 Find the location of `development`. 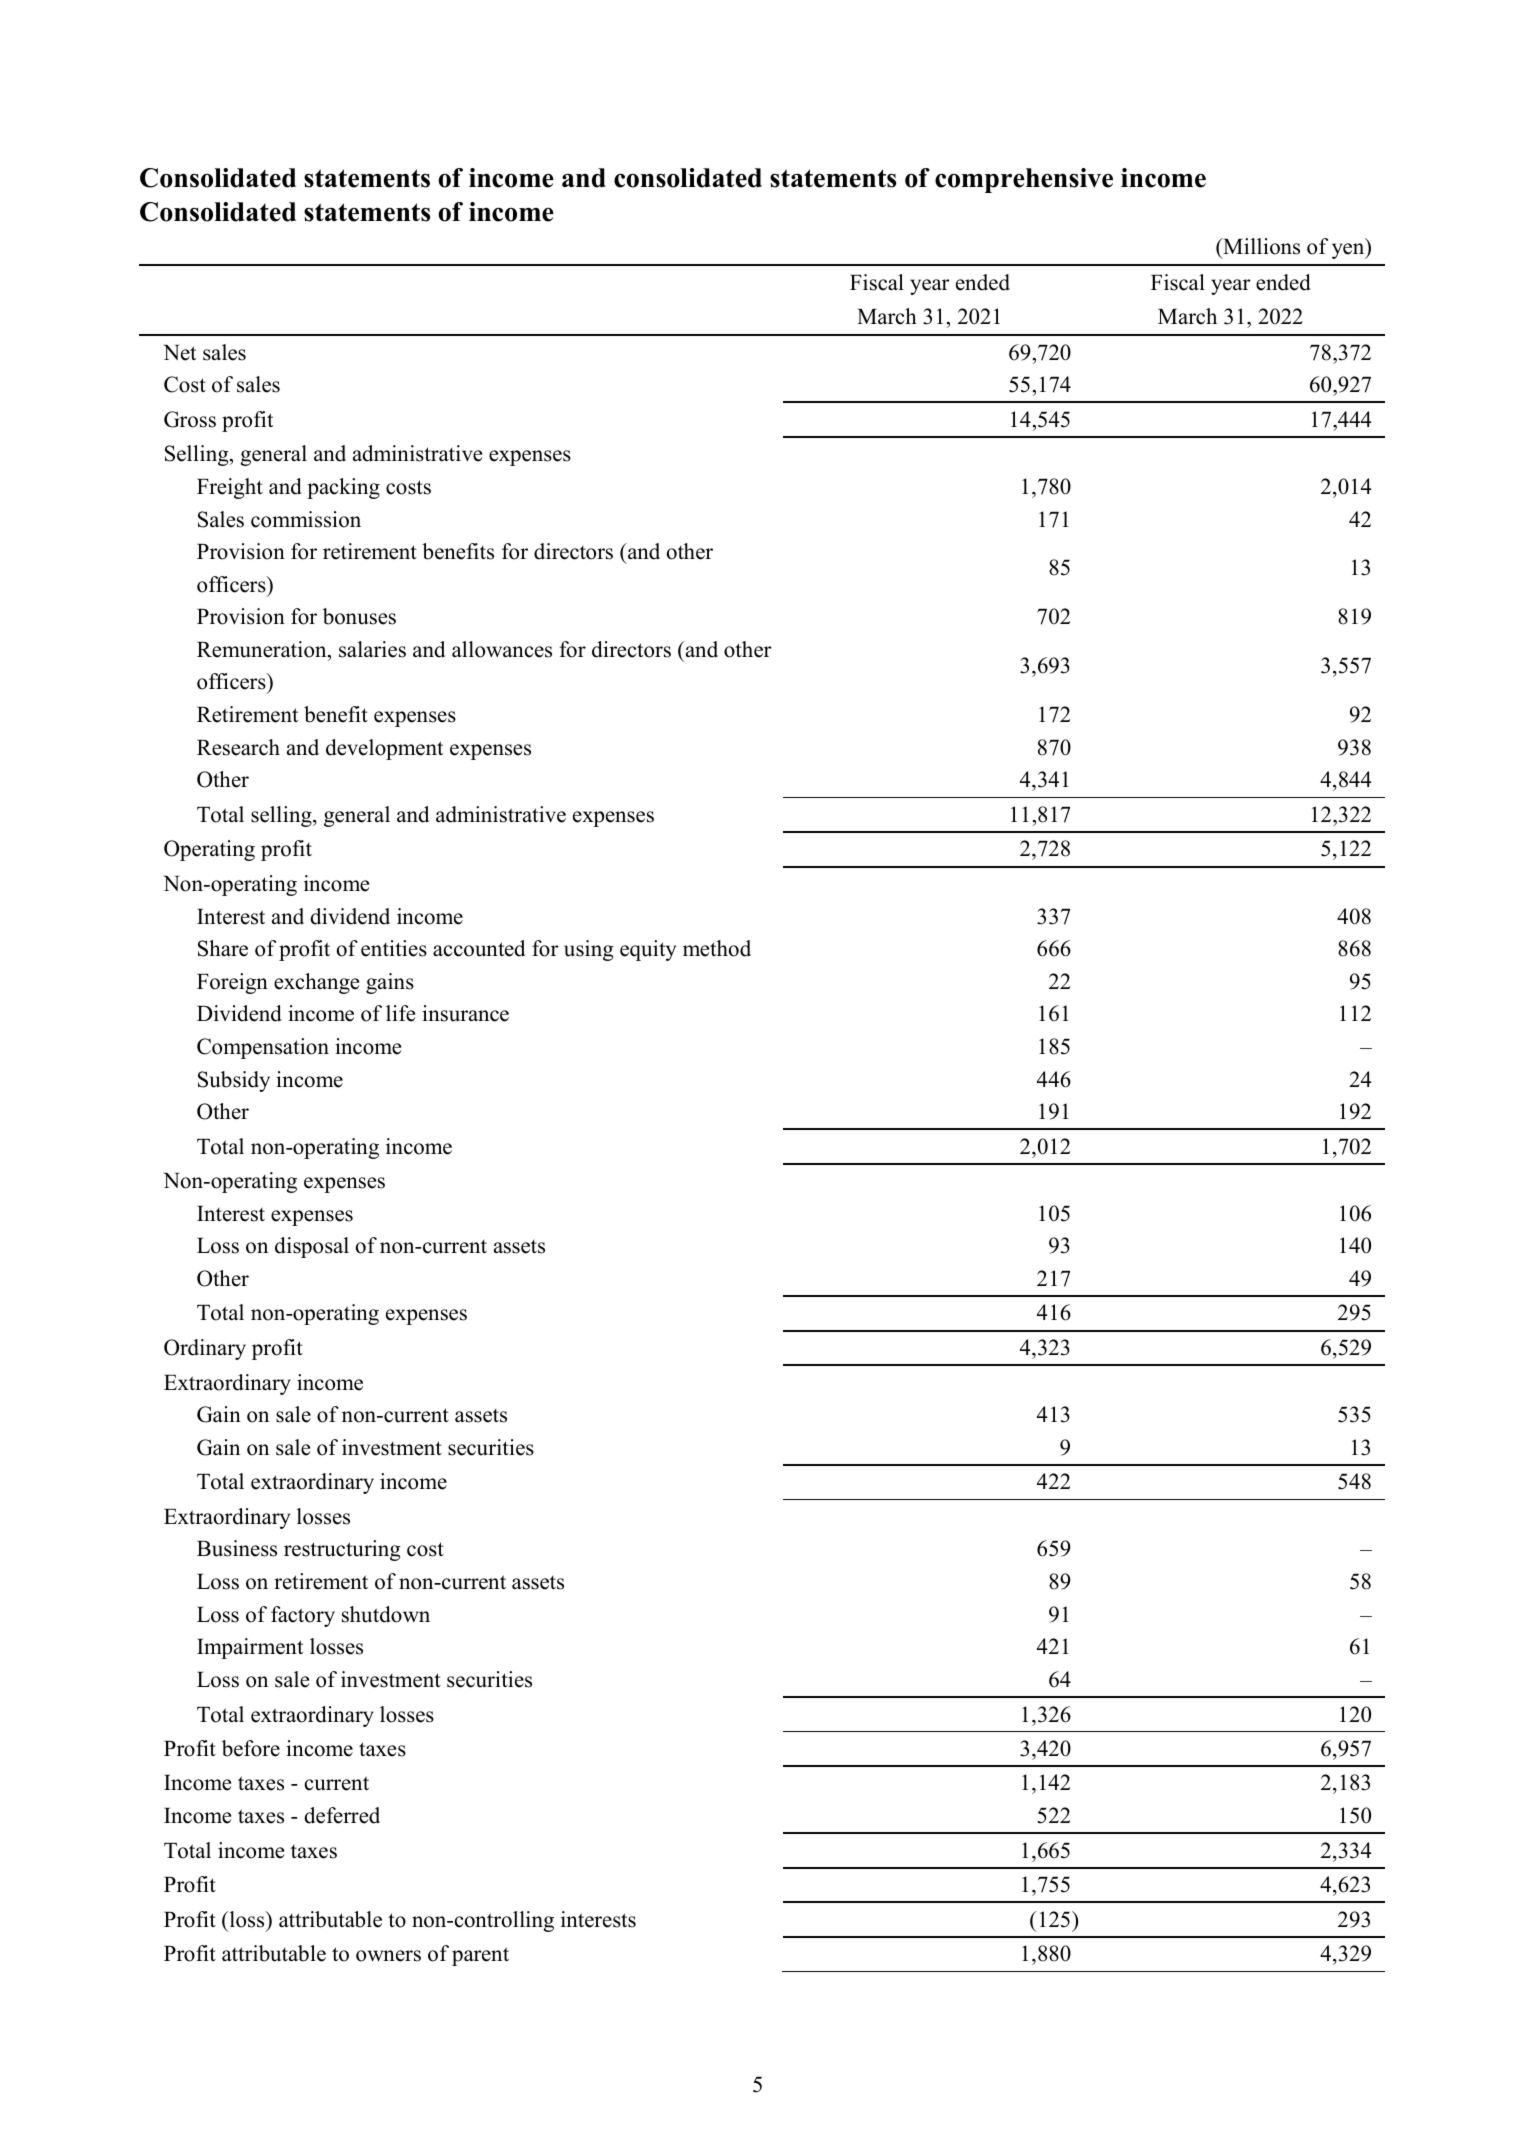

development is located at coordinates (384, 749).
